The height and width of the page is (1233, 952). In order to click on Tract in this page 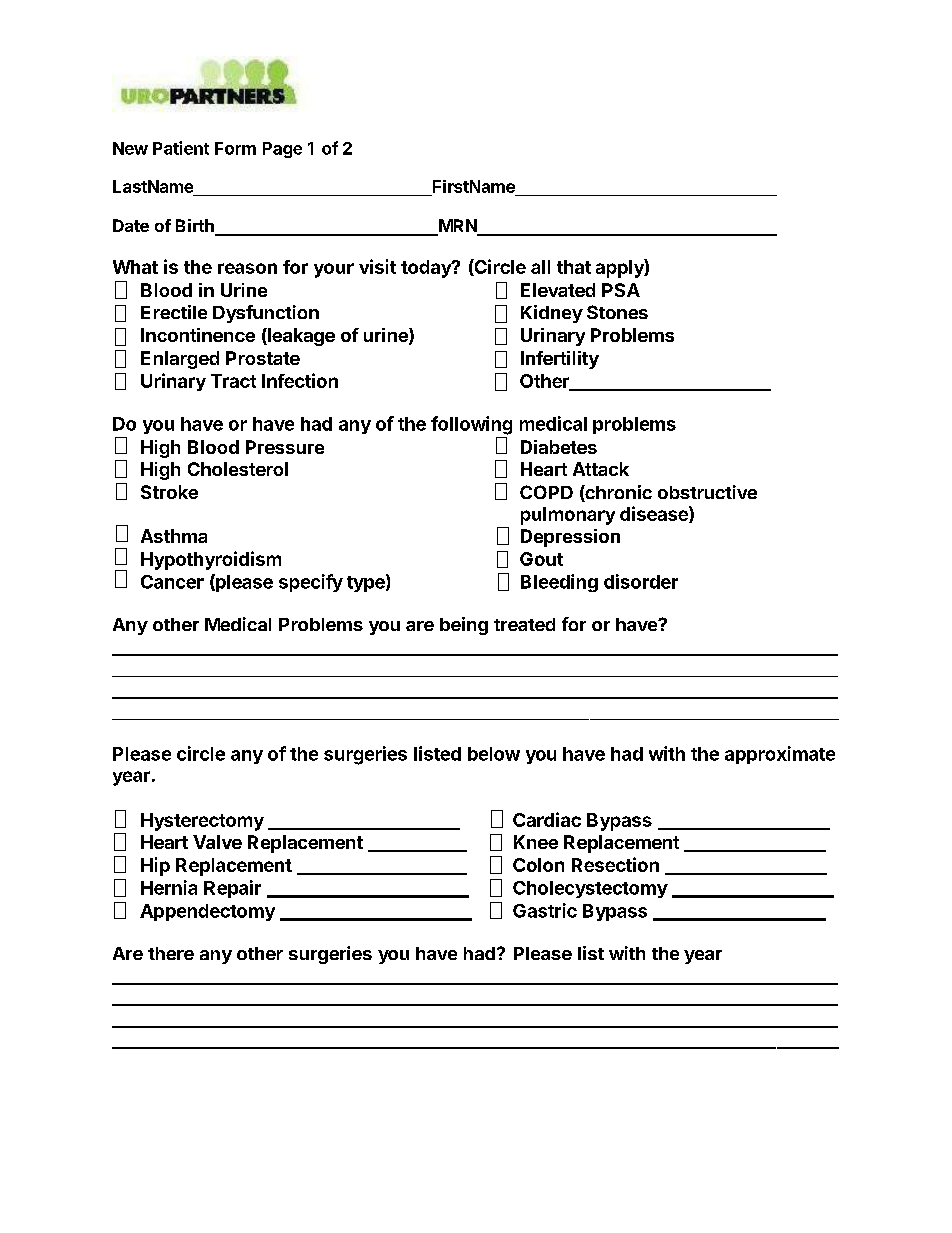, I will do `click(233, 381)`.
